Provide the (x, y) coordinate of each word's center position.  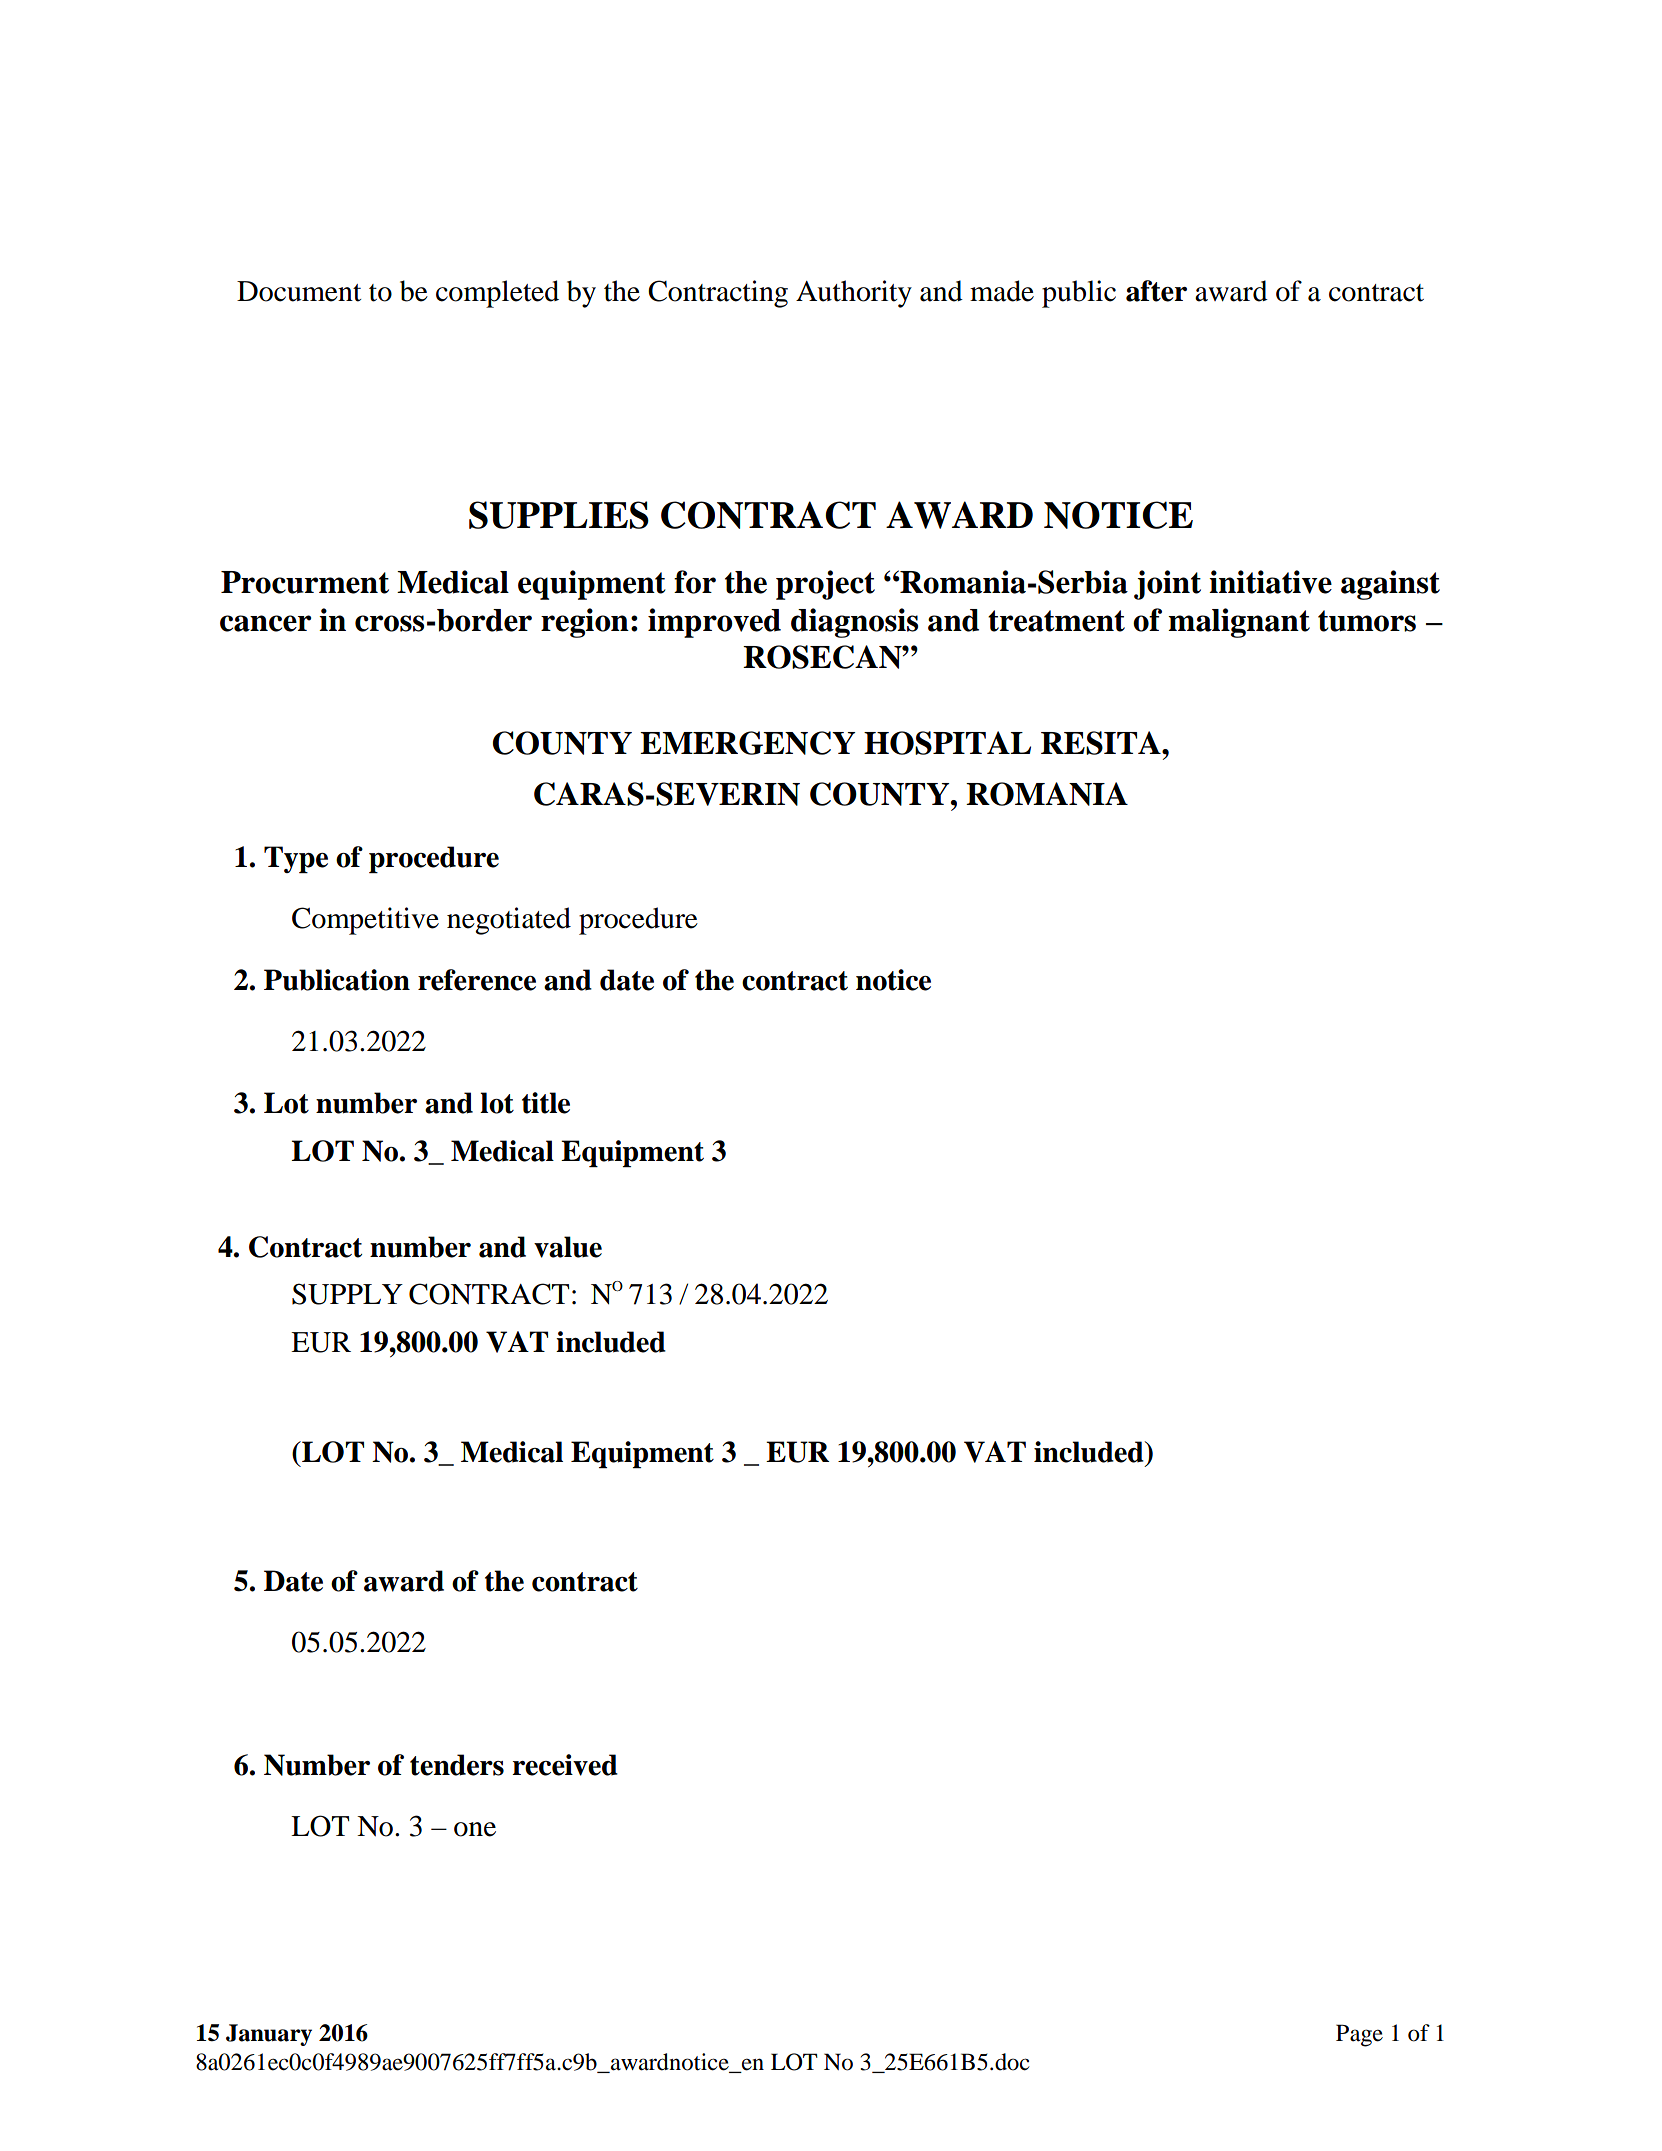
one (475, 1829)
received (565, 1765)
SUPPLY (347, 1294)
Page (1359, 2035)
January (269, 2035)
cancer (265, 623)
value (568, 1247)
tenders (457, 1765)
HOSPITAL (947, 743)
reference (477, 980)
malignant (1239, 623)
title (546, 1103)
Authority (854, 294)
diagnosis (854, 623)
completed (497, 294)
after (1156, 291)
